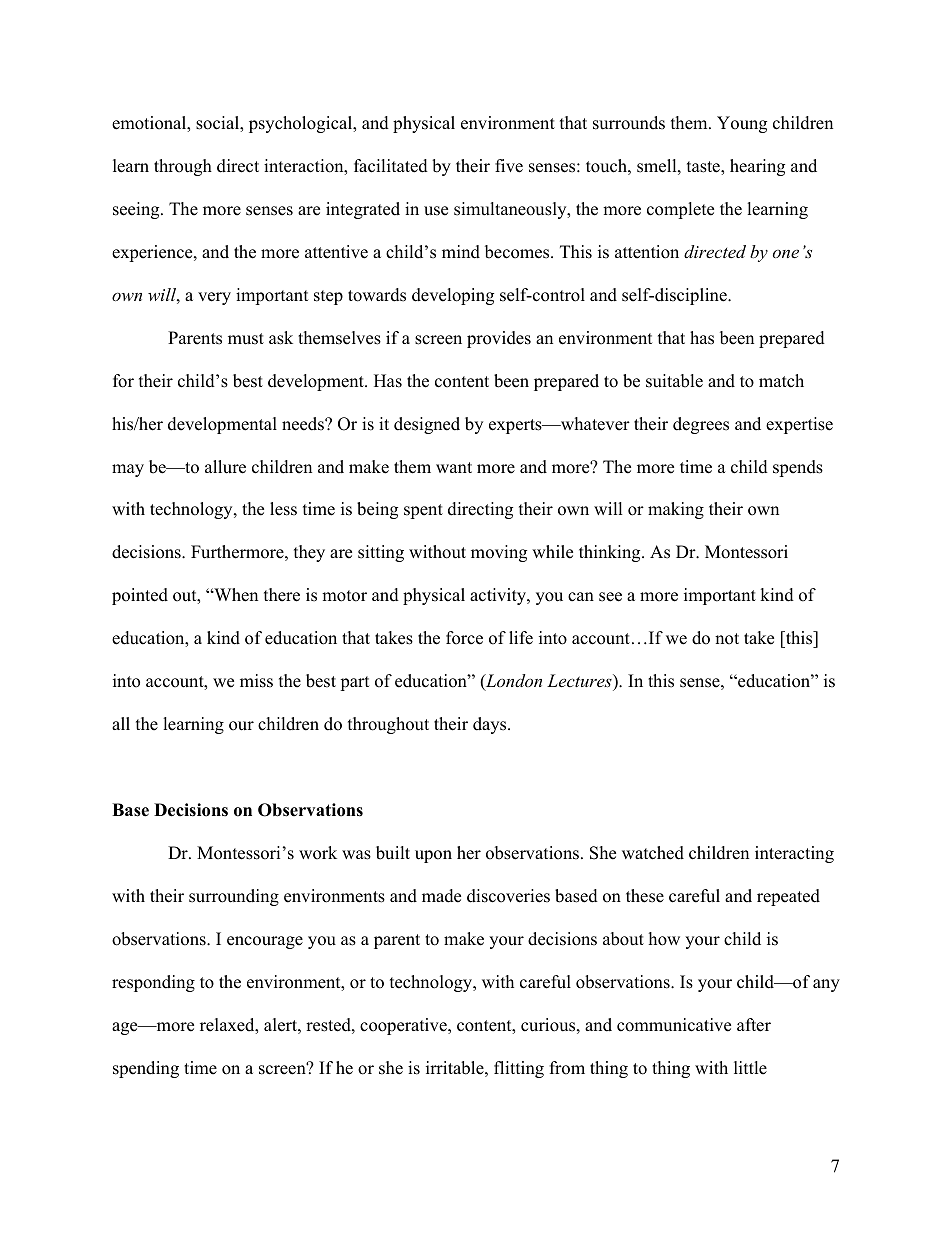 The image size is (952, 1233). I want to click on flitting, so click(519, 1069).
